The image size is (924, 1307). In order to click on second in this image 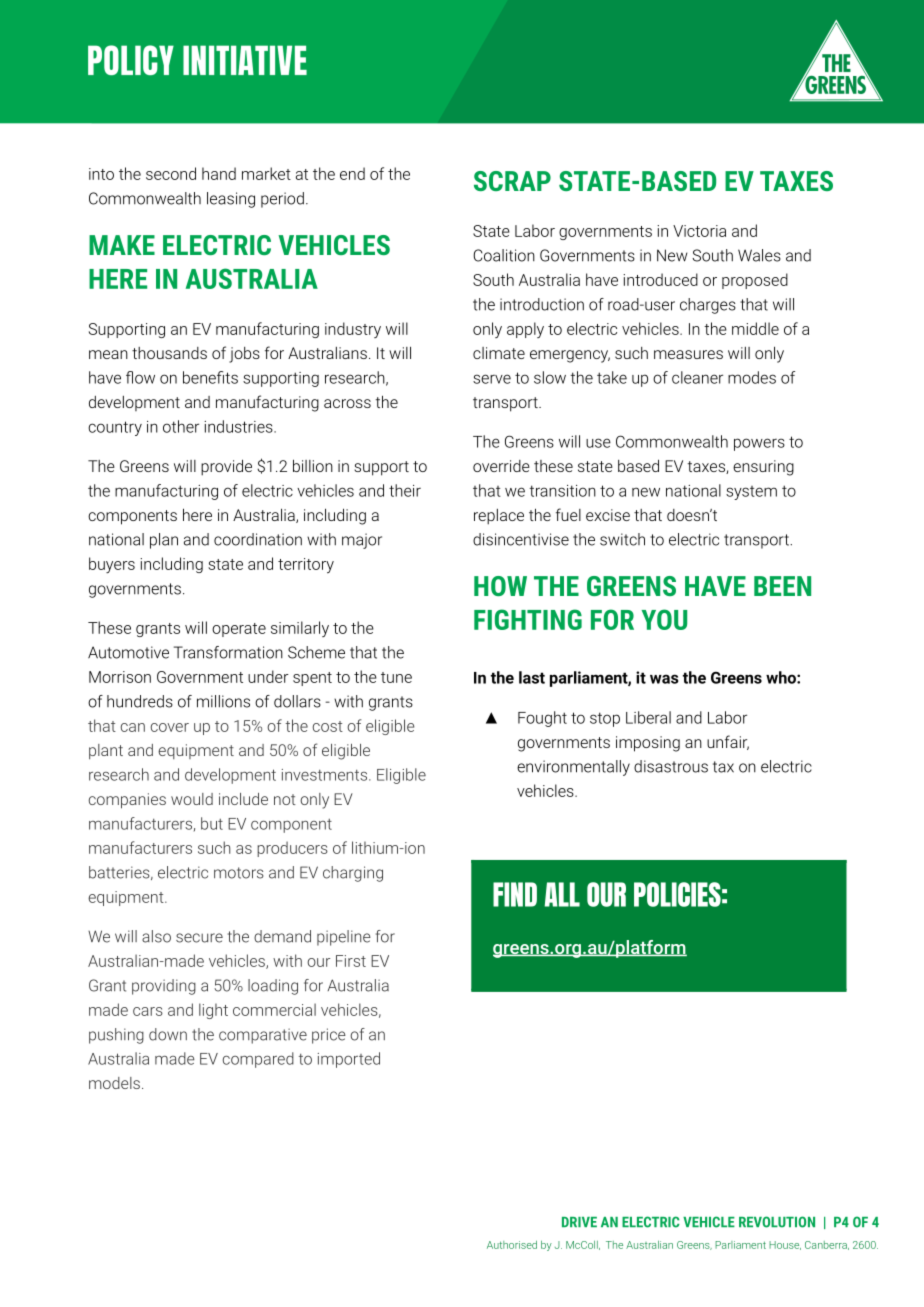, I will do `click(171, 173)`.
